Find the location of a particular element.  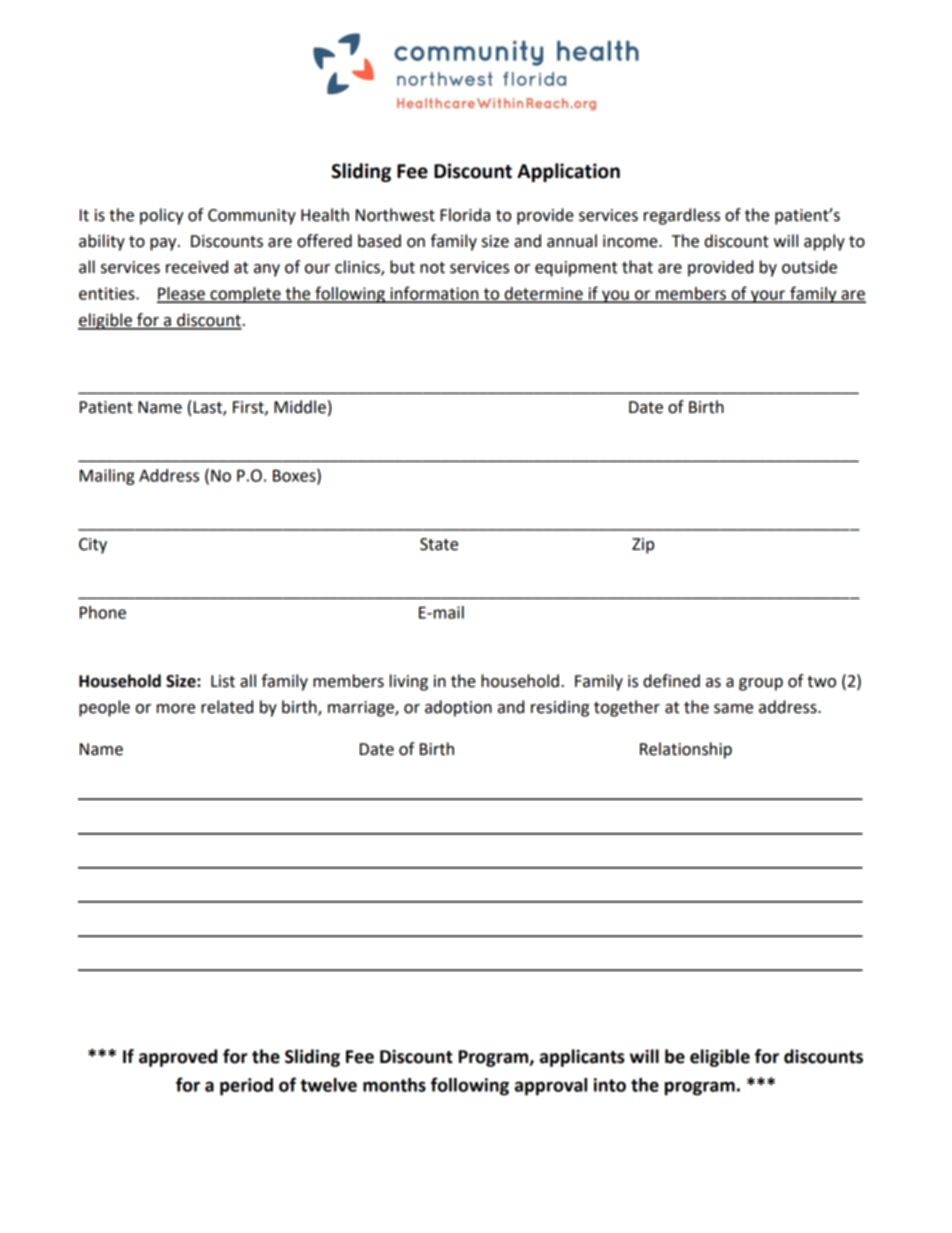

approved is located at coordinates (178, 1058).
